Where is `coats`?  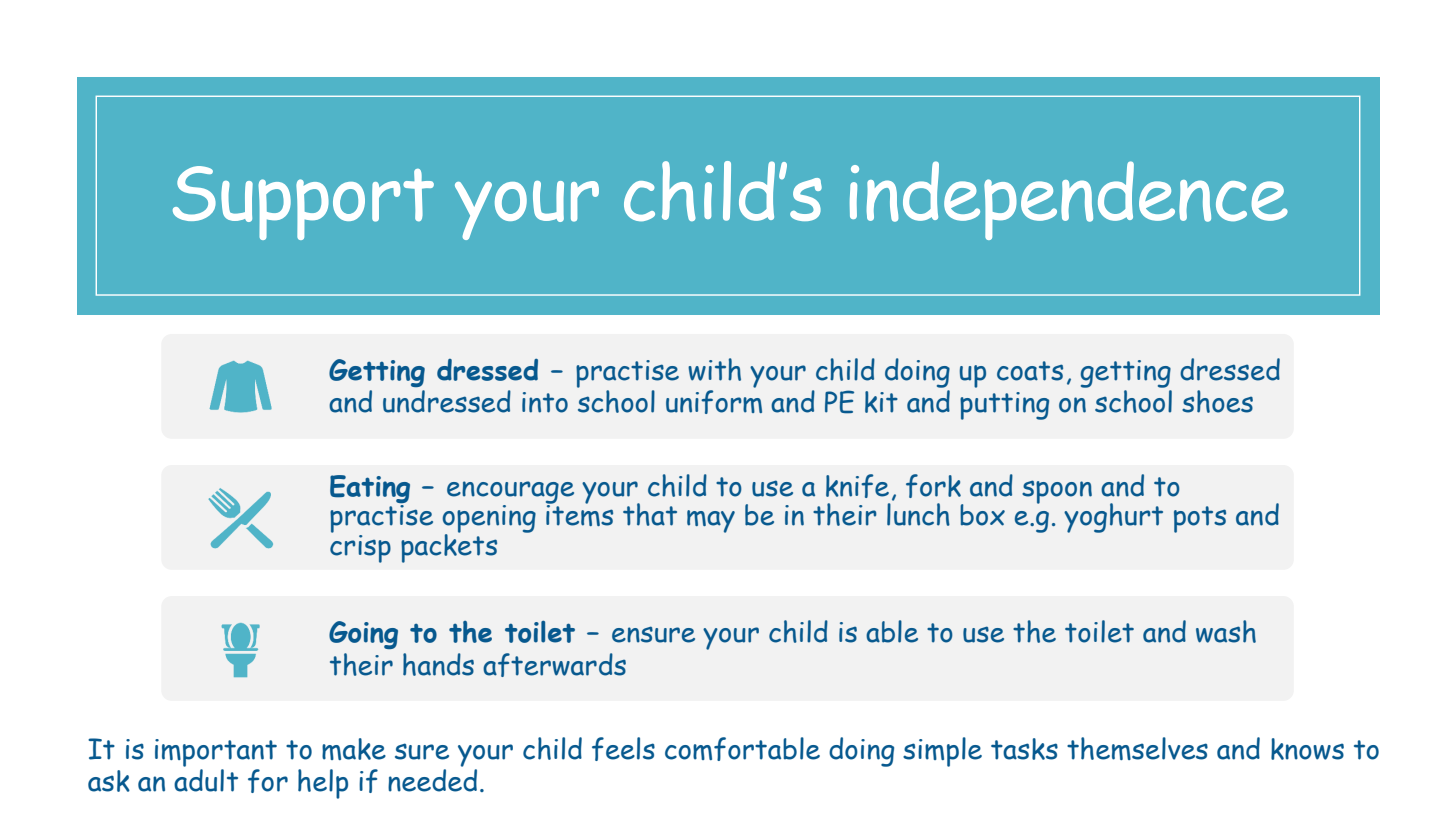
coats is located at coordinates (1030, 371).
